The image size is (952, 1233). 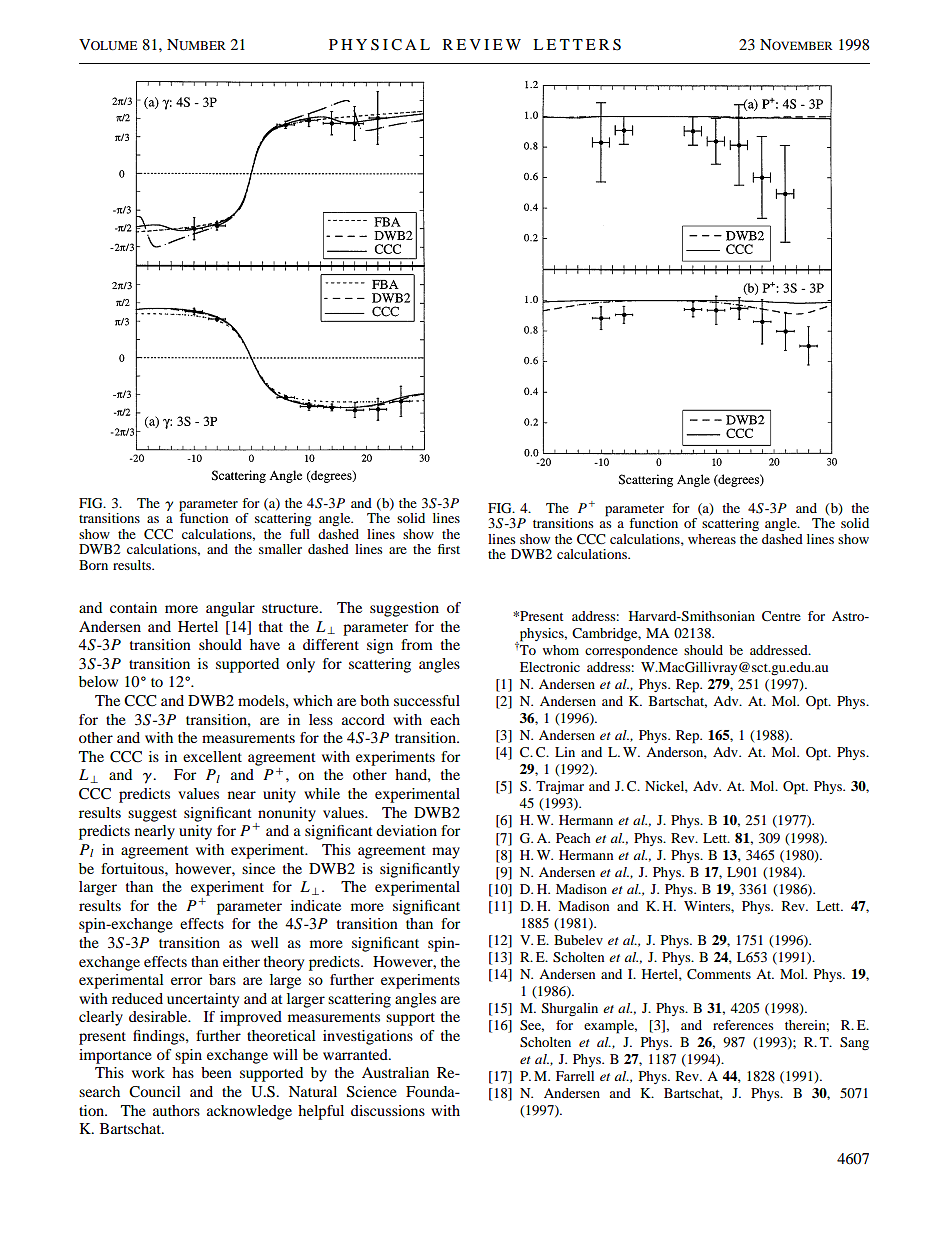 I want to click on authors, so click(x=176, y=1110).
